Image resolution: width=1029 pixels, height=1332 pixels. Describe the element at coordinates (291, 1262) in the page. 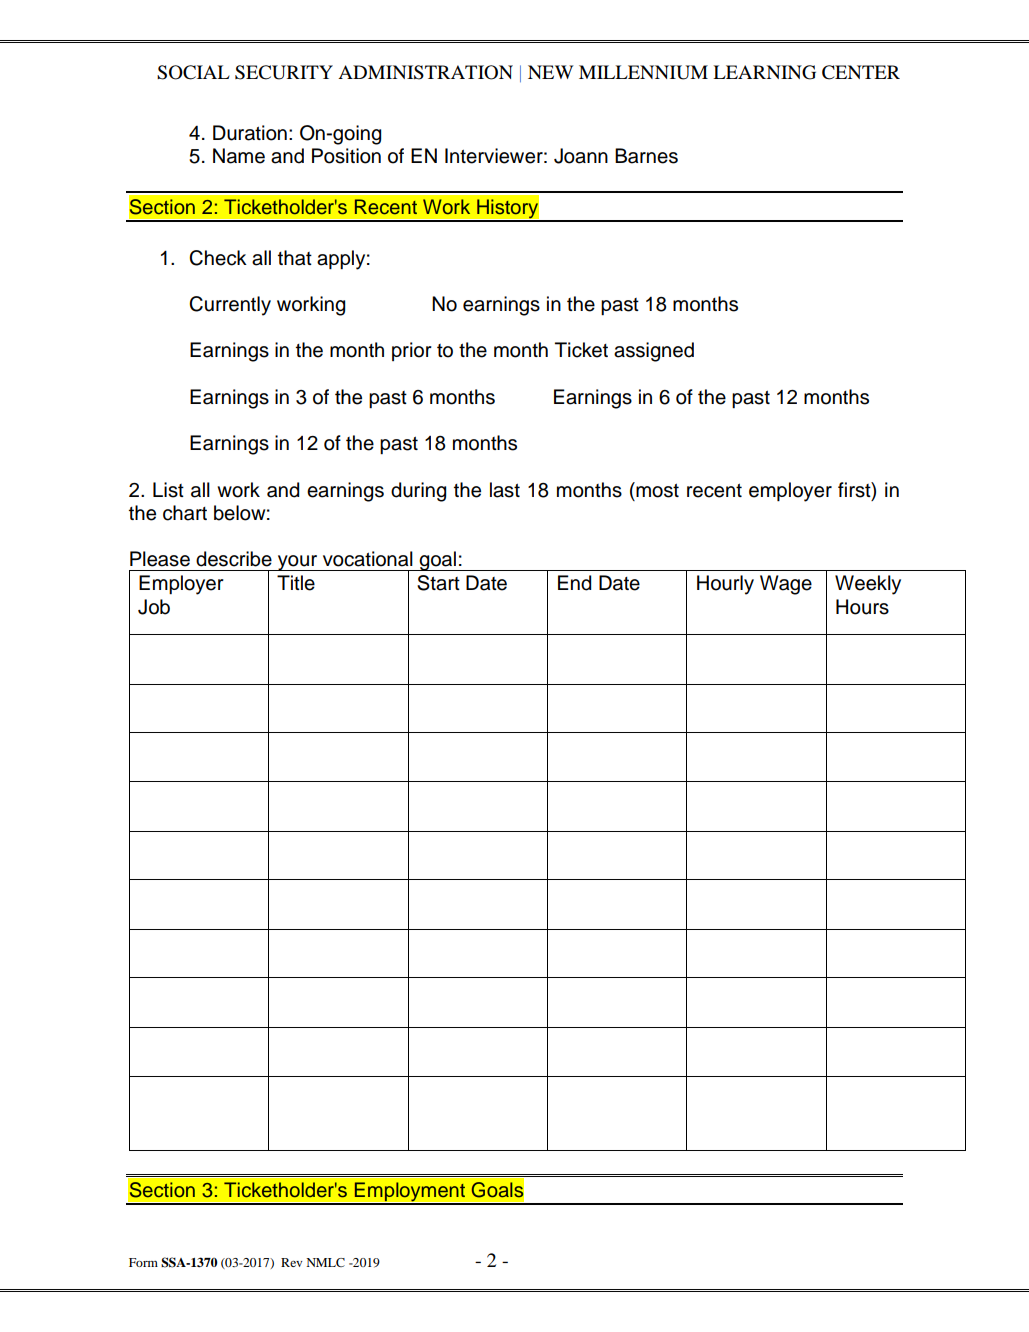

I see `Rev` at that location.
